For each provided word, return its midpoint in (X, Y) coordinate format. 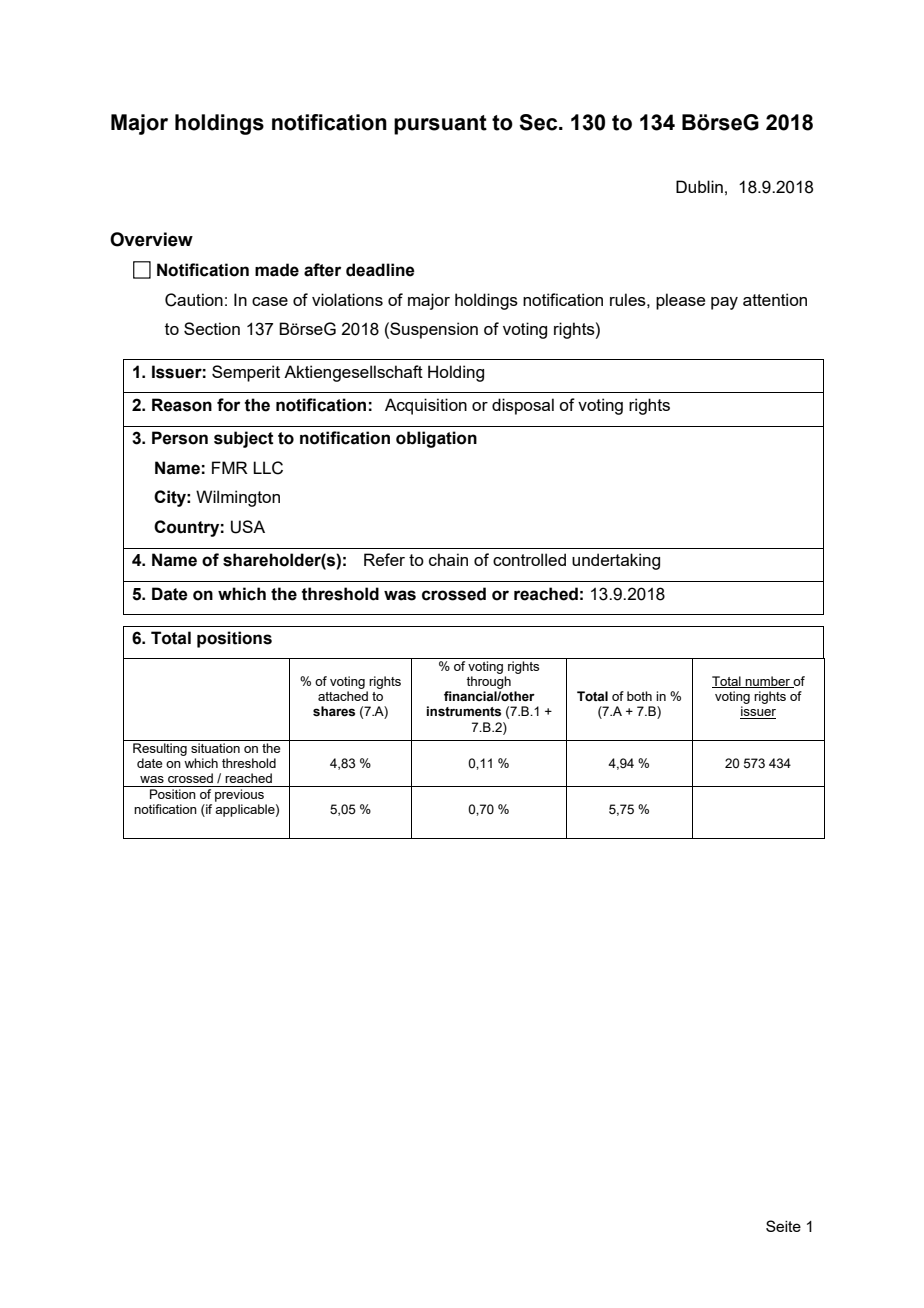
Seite (783, 1226)
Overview (151, 239)
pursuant (440, 125)
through (488, 682)
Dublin (699, 186)
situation (215, 748)
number (767, 682)
